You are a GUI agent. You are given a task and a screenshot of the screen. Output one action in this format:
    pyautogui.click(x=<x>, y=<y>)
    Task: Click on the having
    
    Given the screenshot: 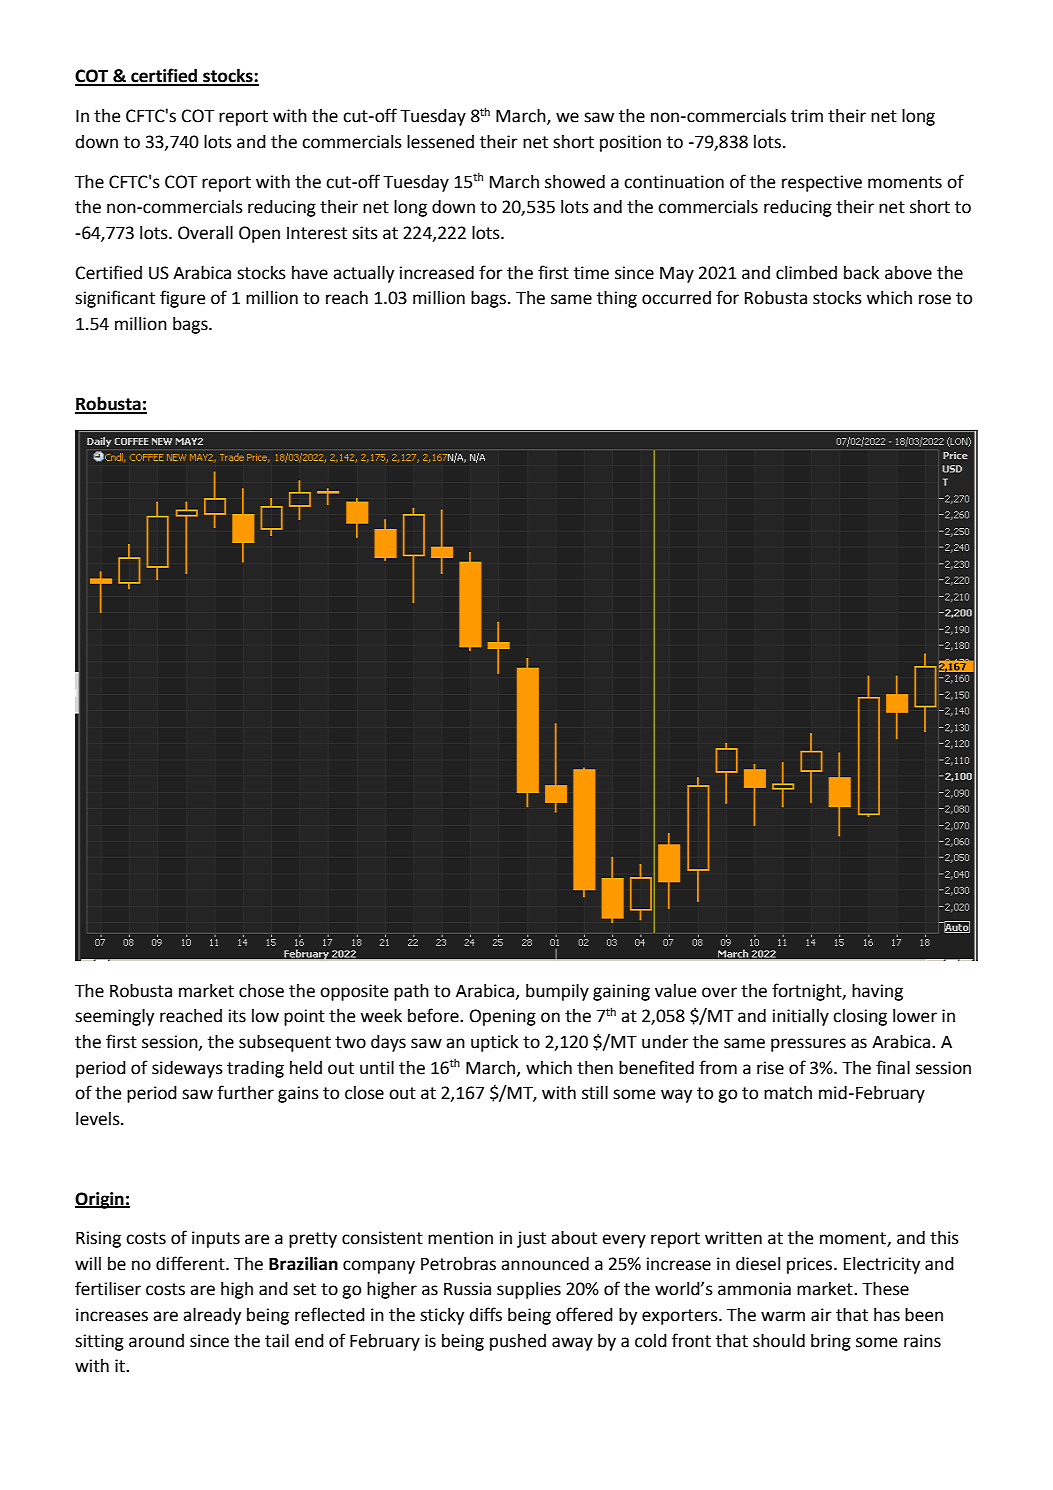 What is the action you would take?
    pyautogui.click(x=877, y=992)
